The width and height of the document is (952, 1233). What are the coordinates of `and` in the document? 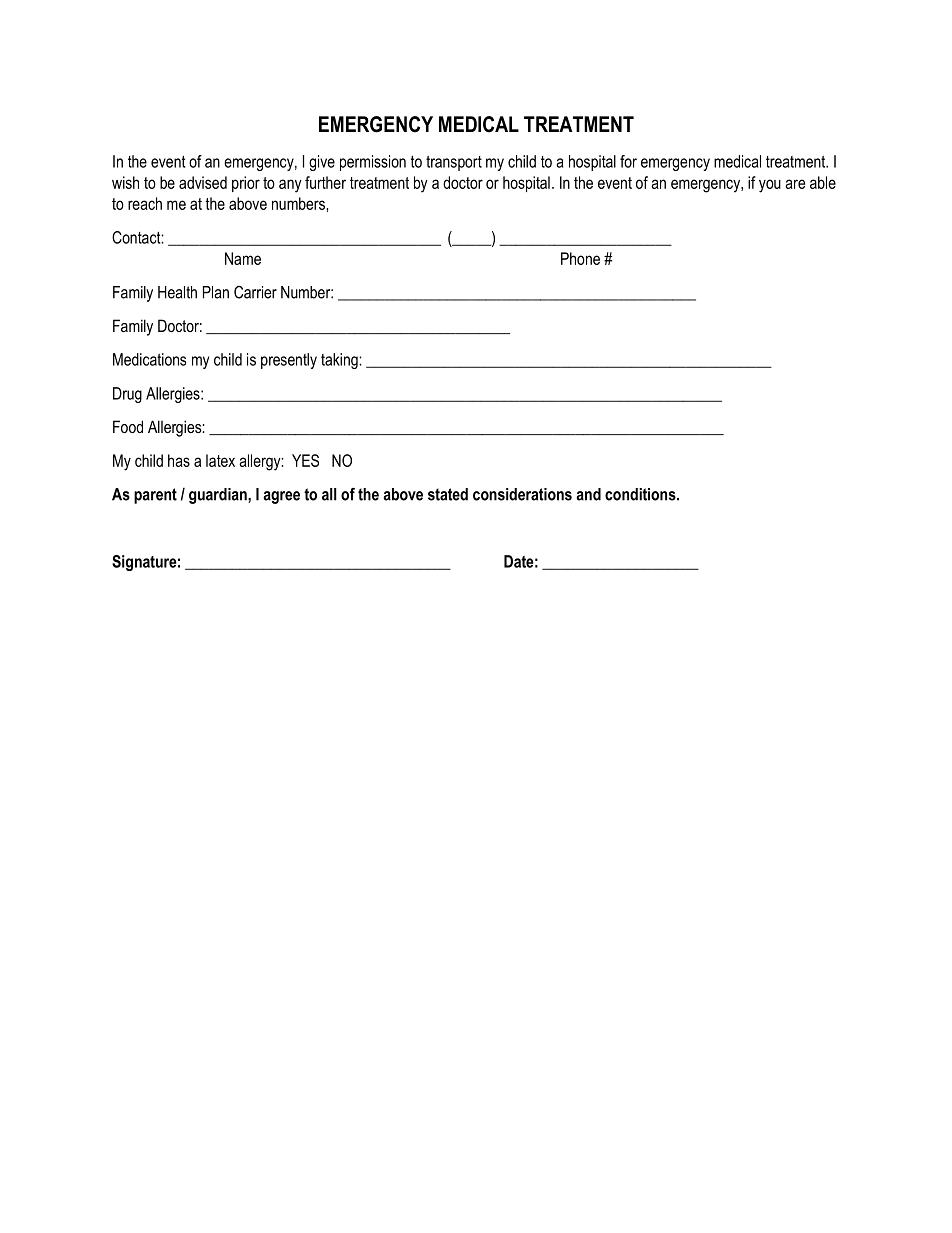 It's located at (588, 494).
